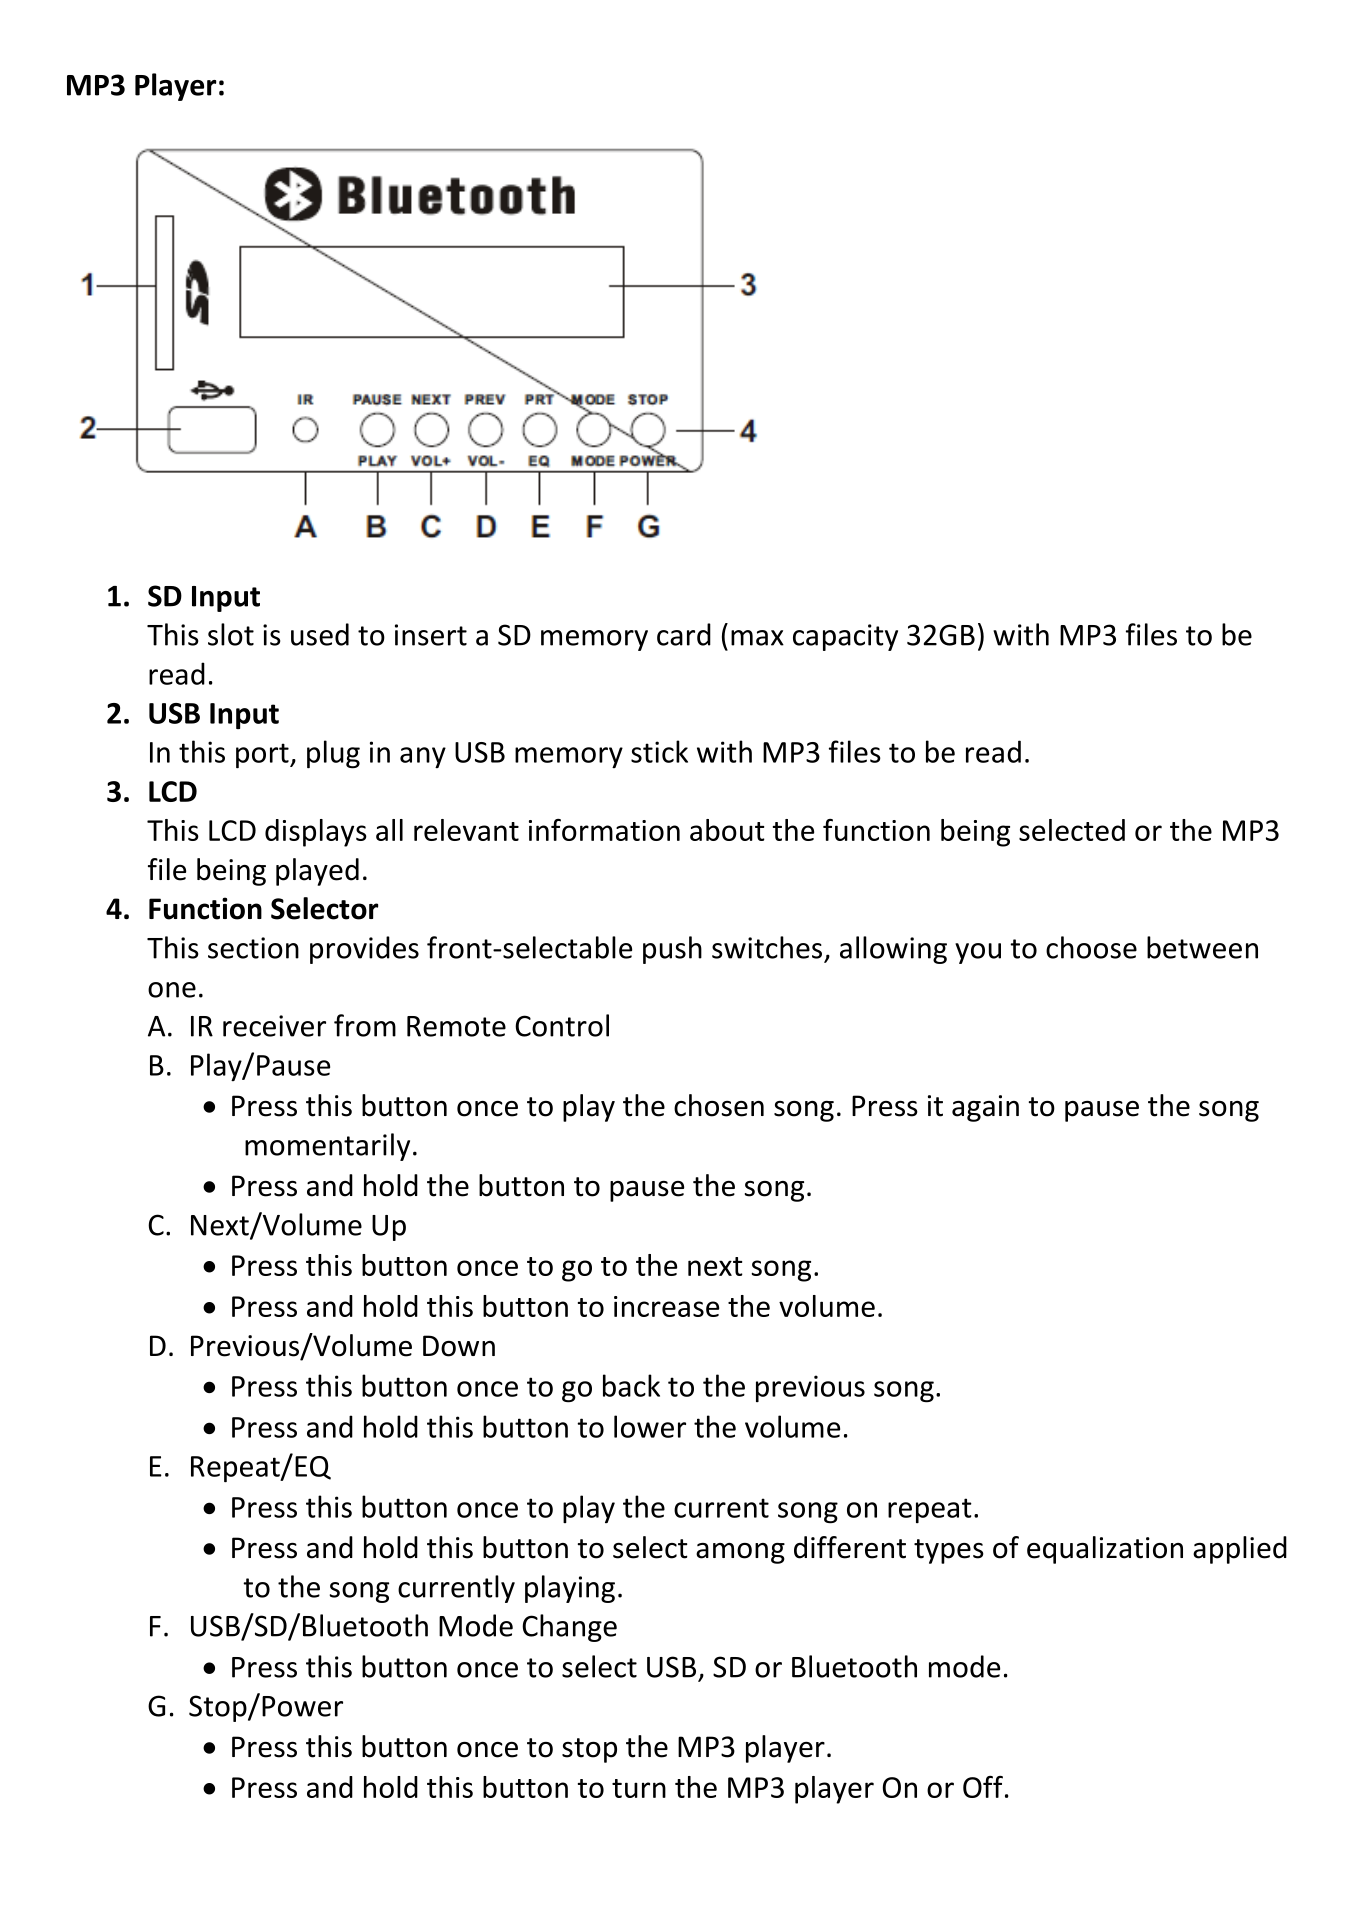  What do you see at coordinates (845, 637) in the page?
I see `capacity` at bounding box center [845, 637].
